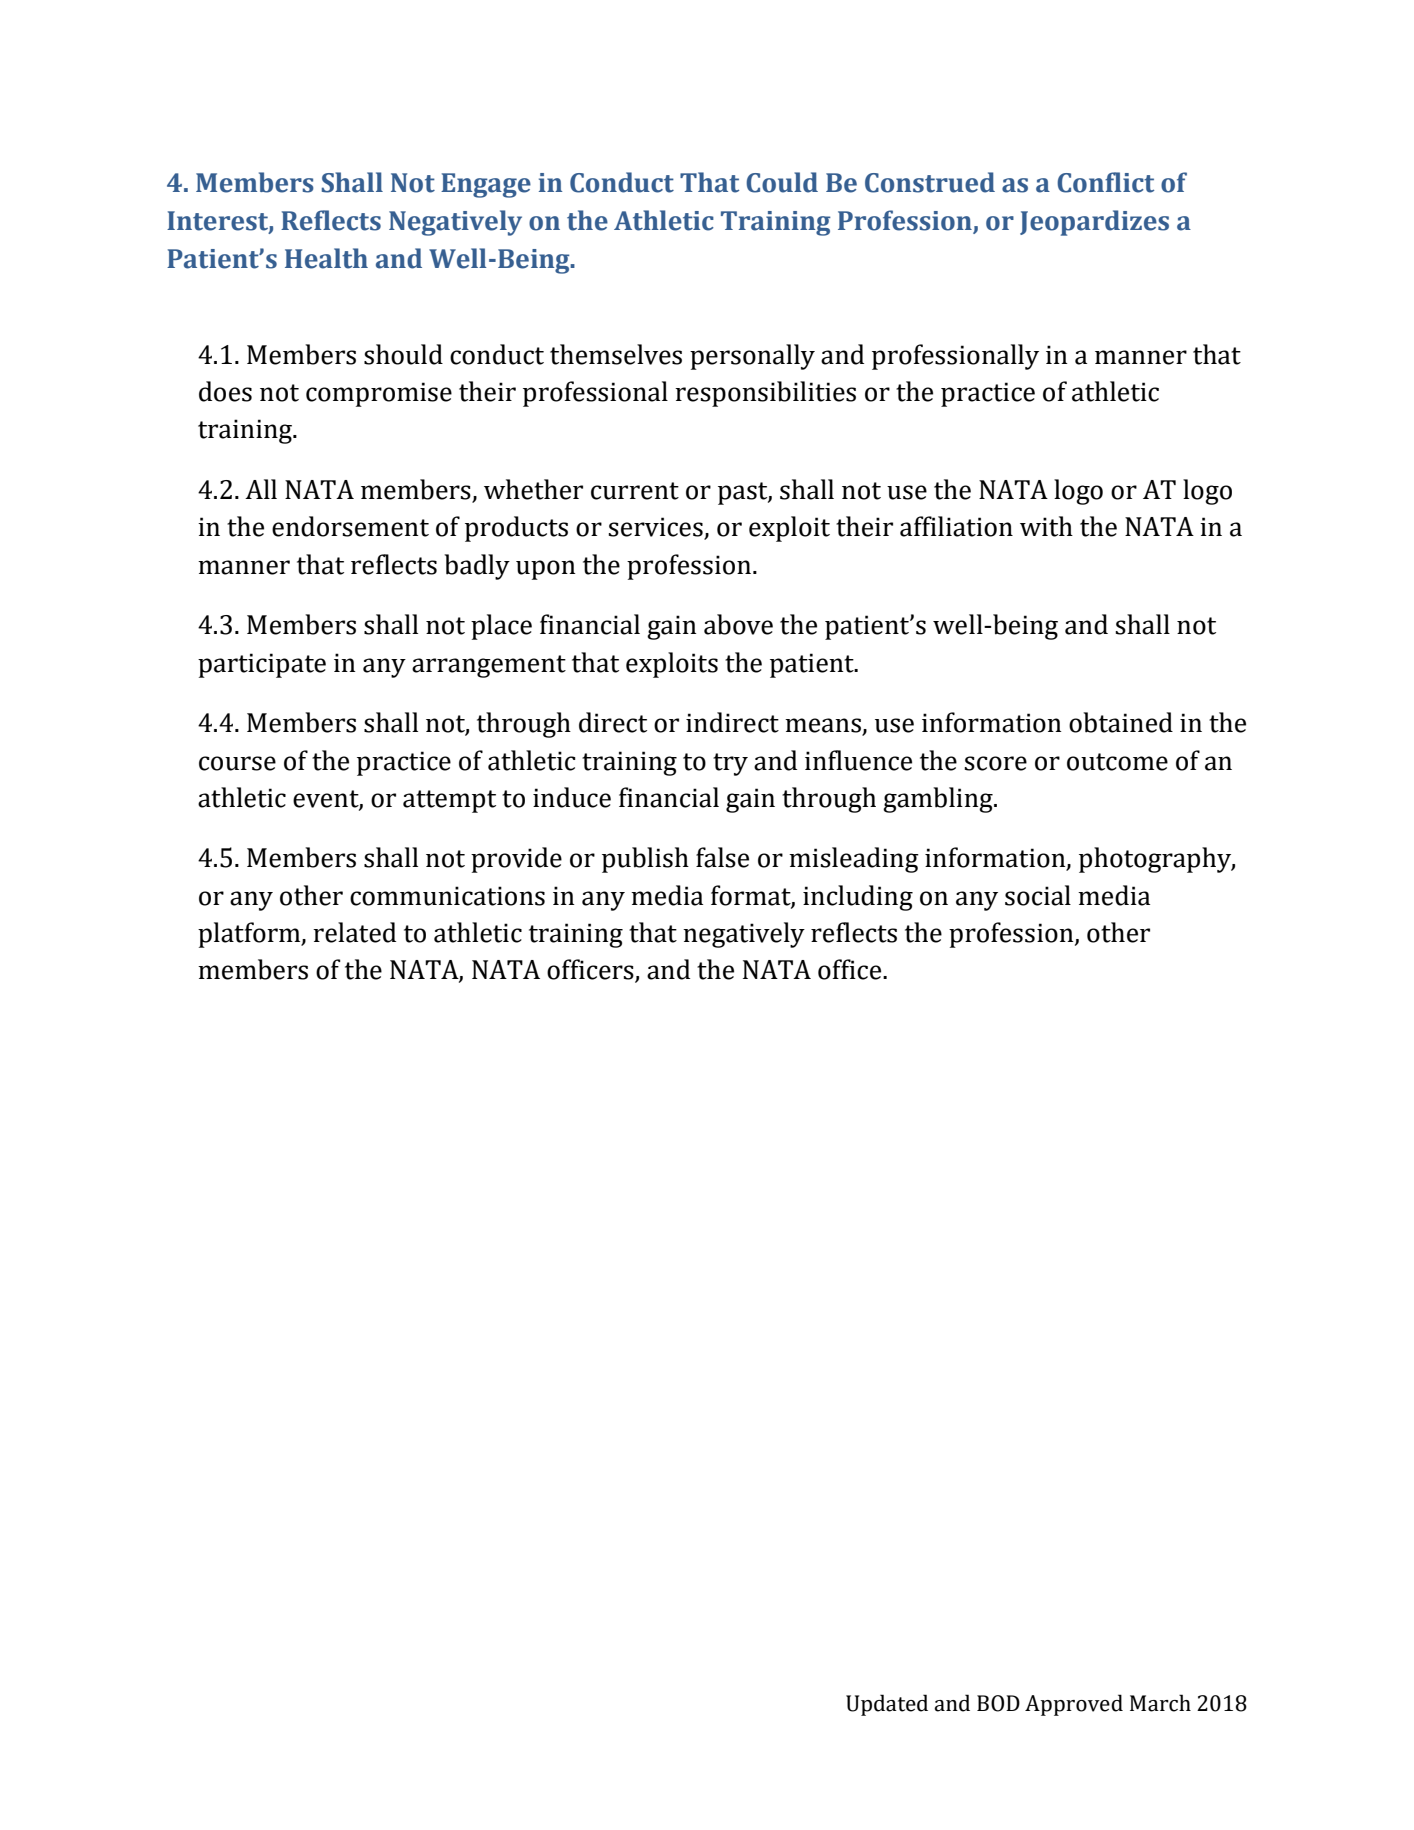 This screenshot has width=1414, height=1830. What do you see at coordinates (738, 624) in the screenshot?
I see `above` at bounding box center [738, 624].
